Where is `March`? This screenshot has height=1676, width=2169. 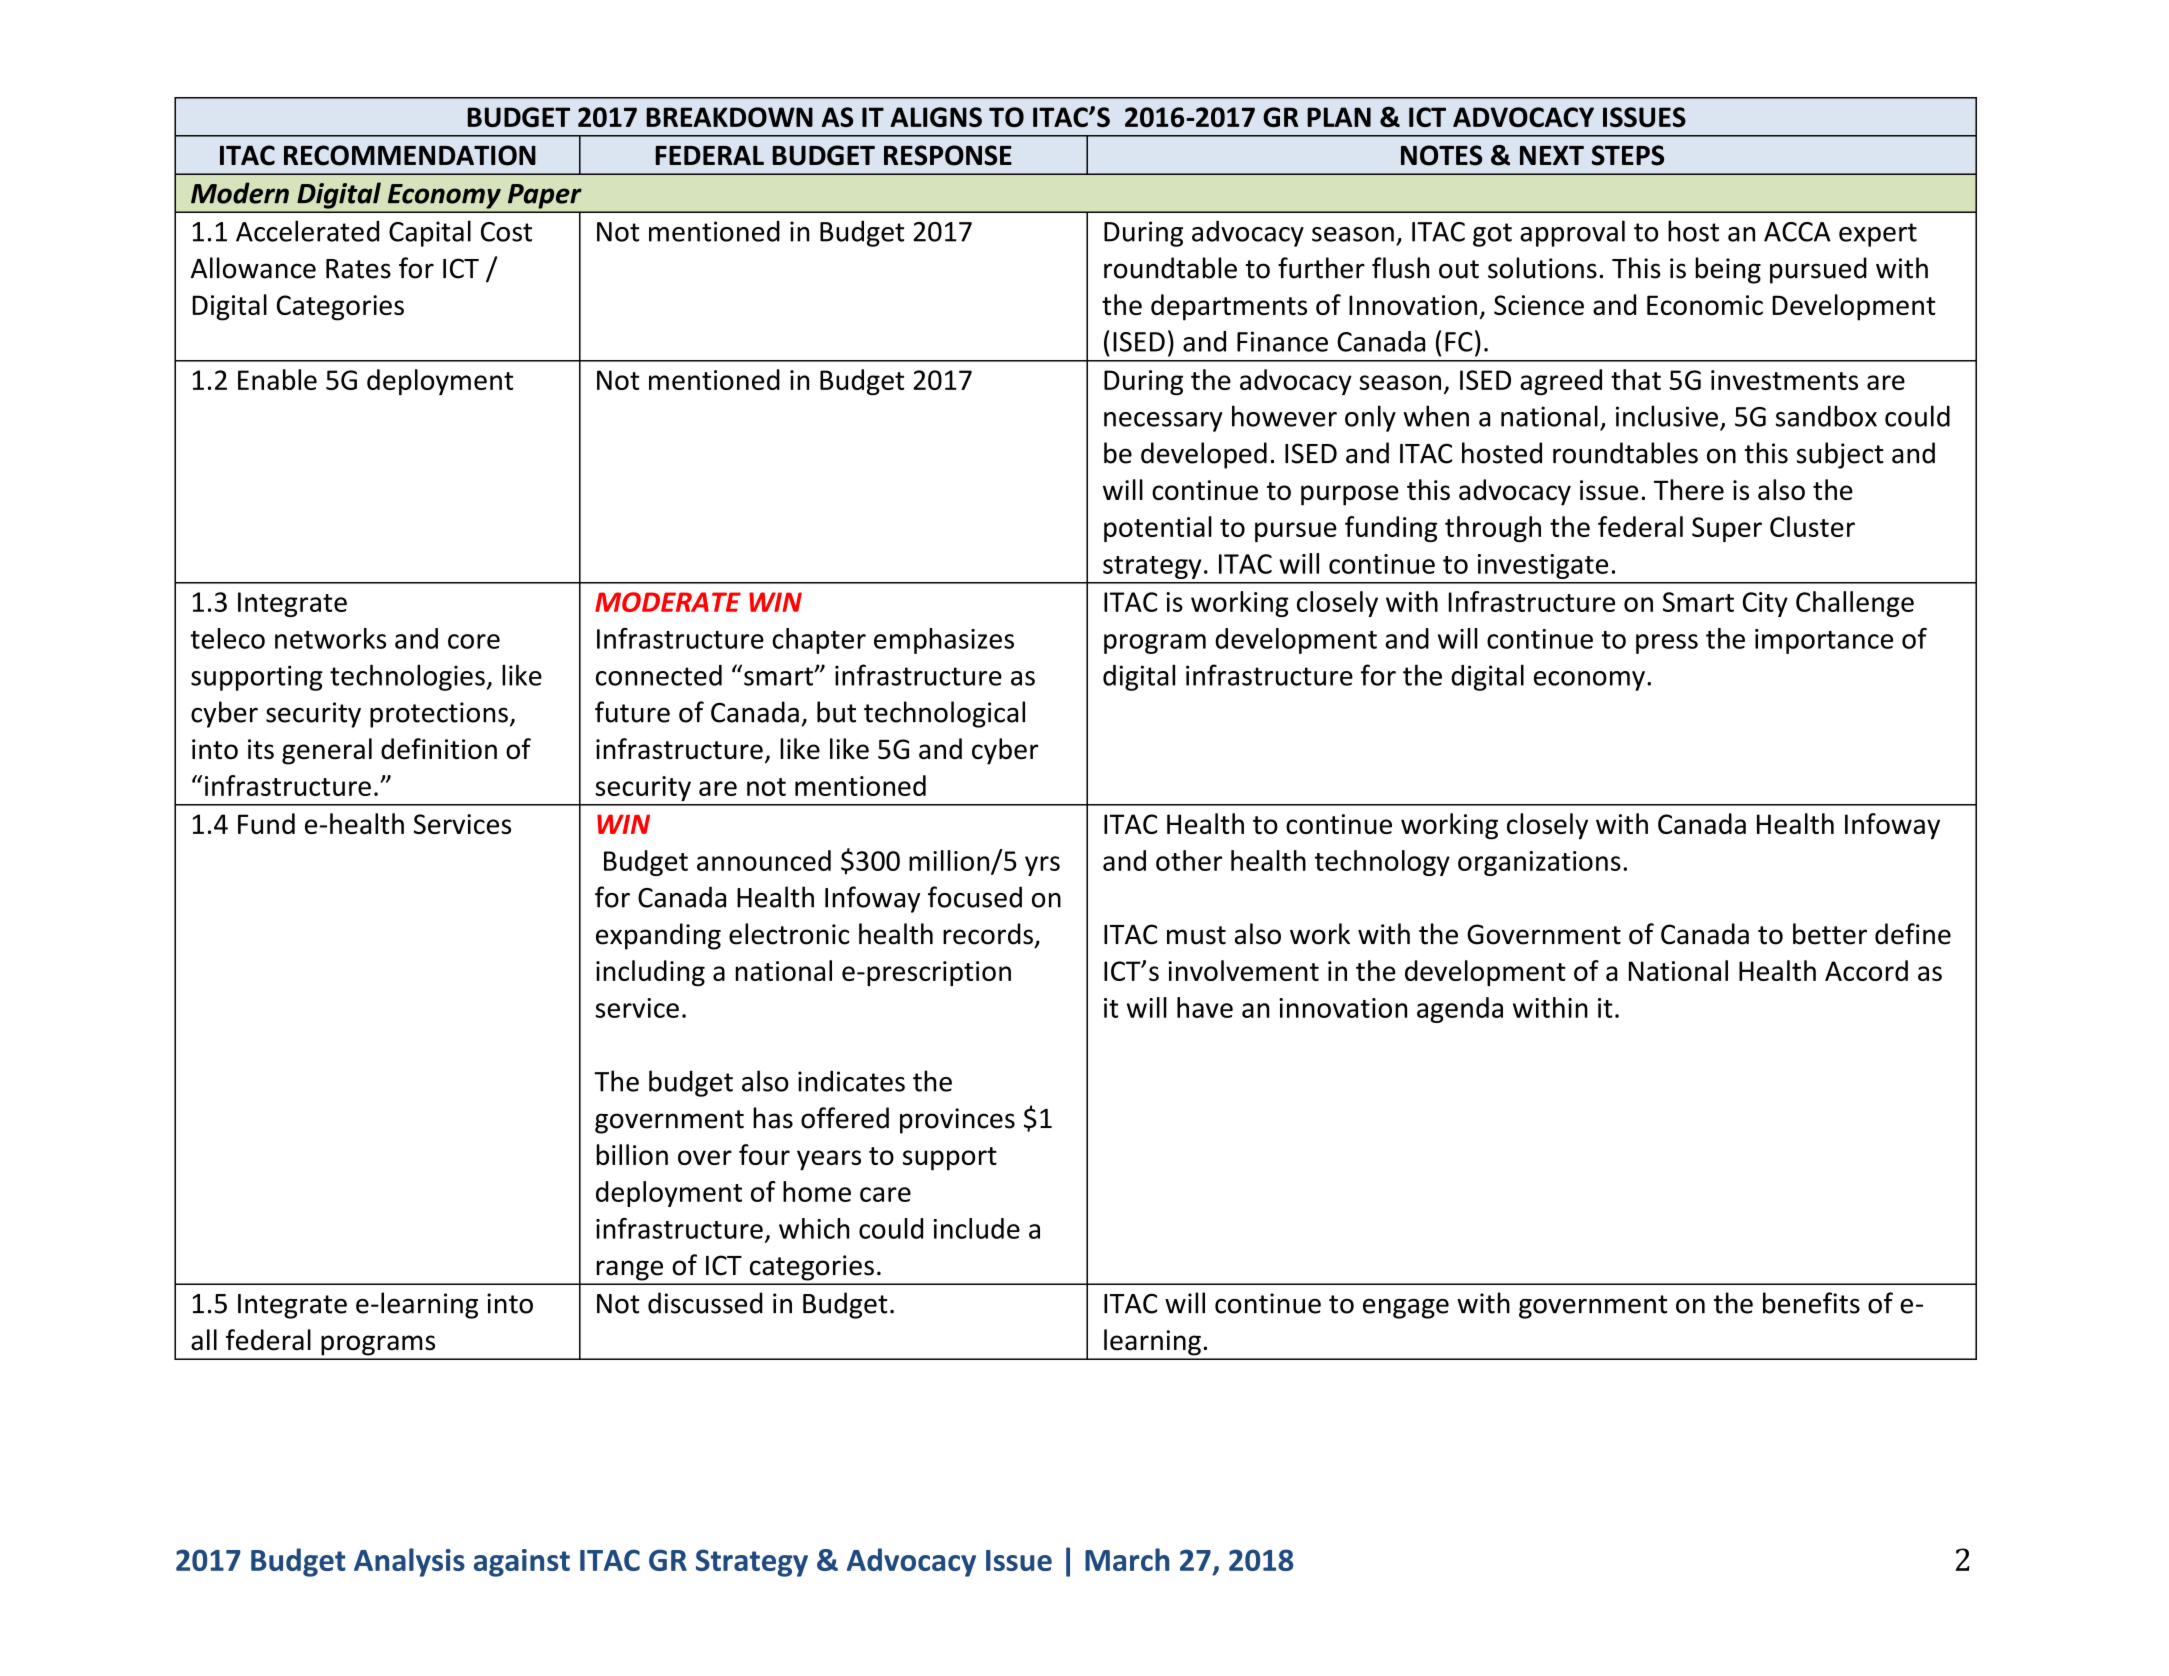 March is located at coordinates (1127, 1559).
